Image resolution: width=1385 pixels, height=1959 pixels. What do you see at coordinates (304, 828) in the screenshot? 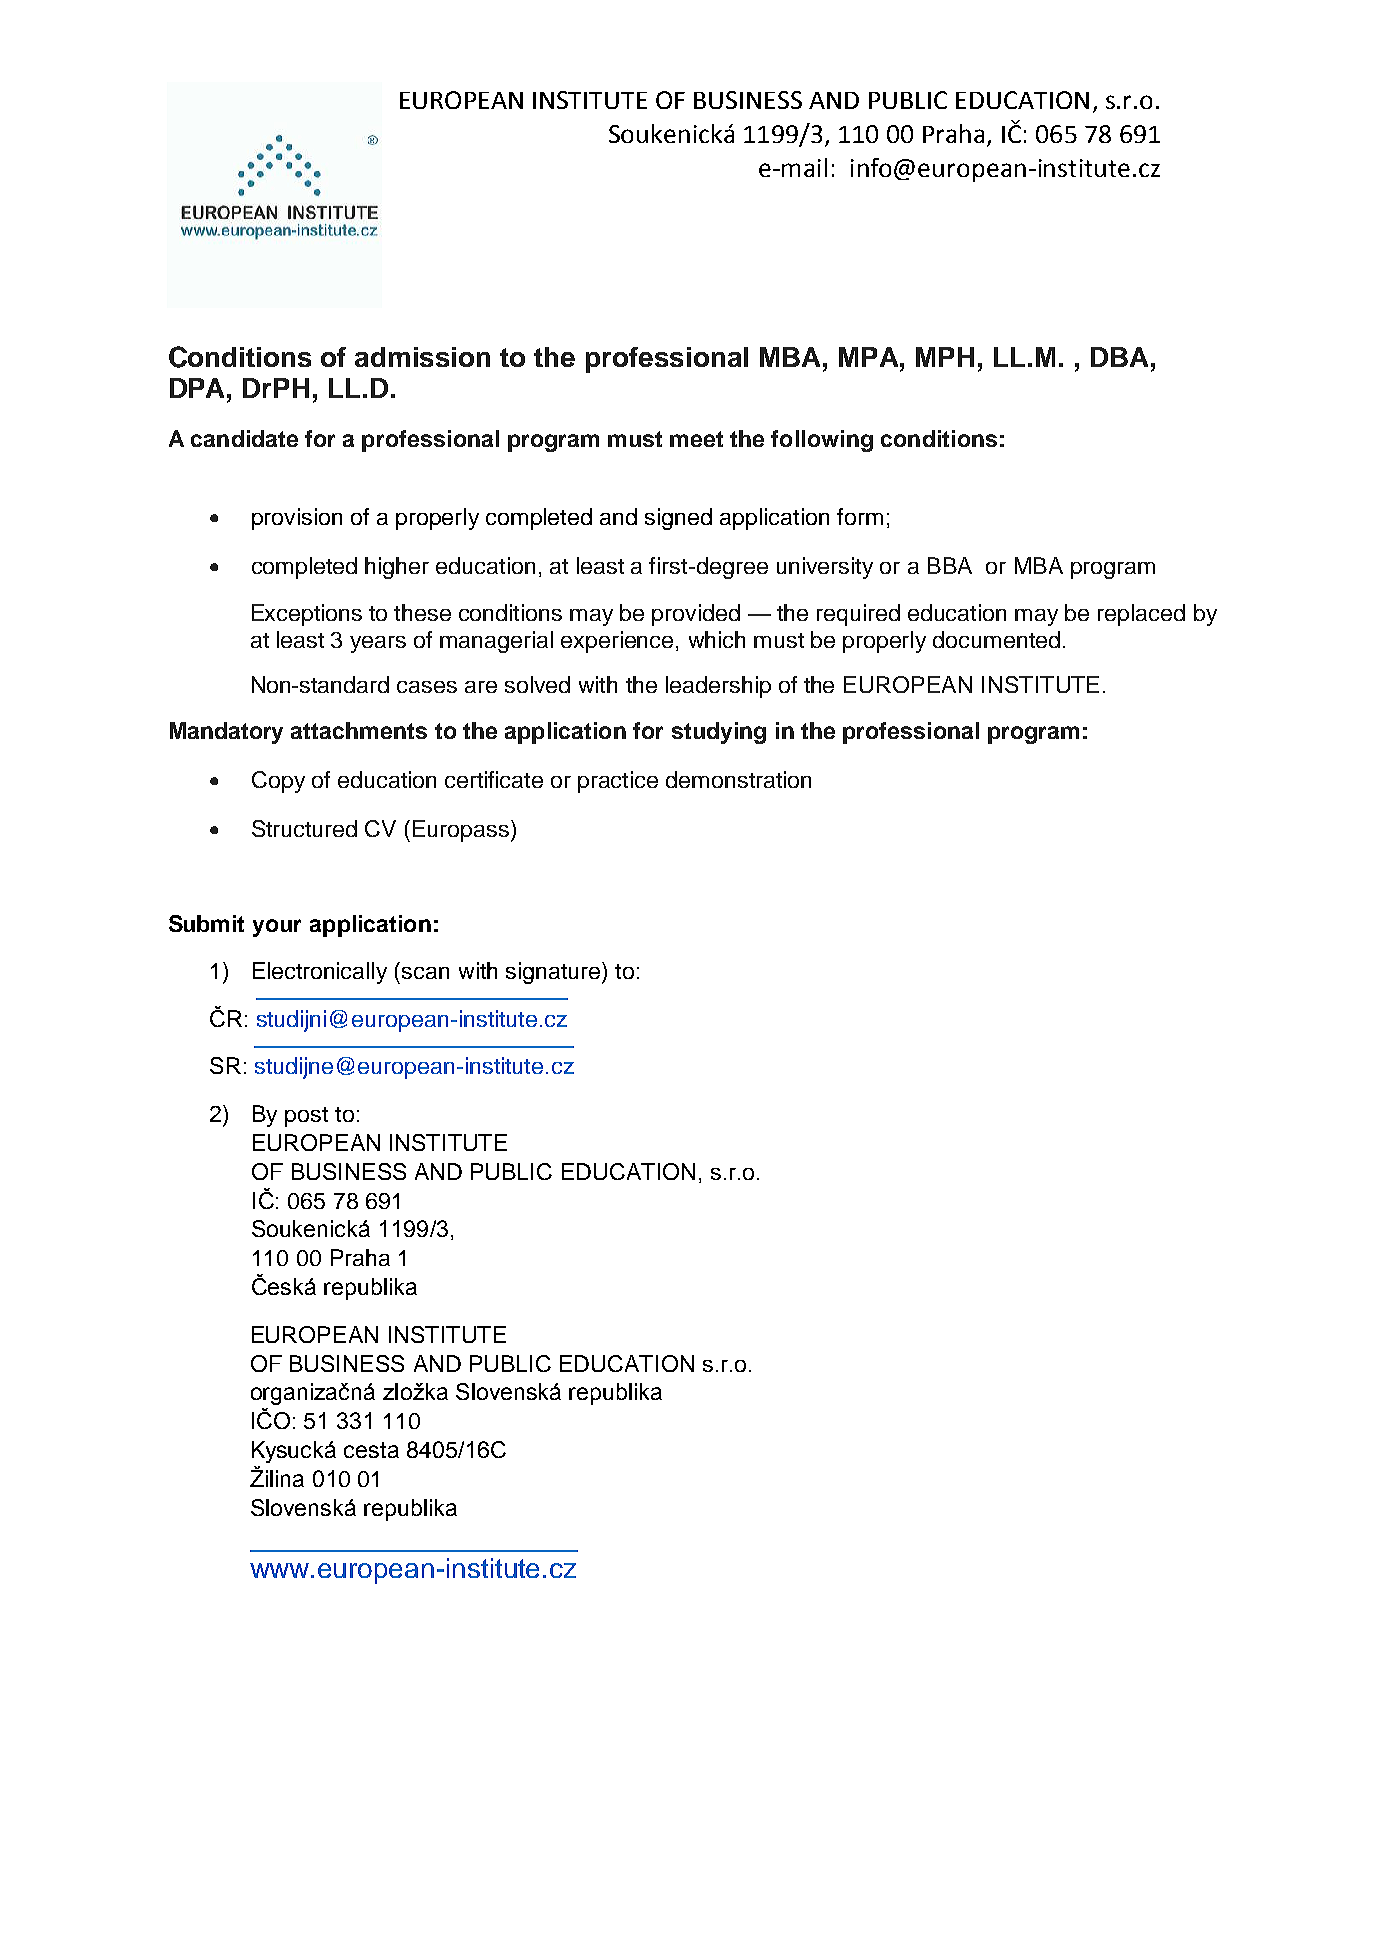
I see `Structured` at bounding box center [304, 828].
